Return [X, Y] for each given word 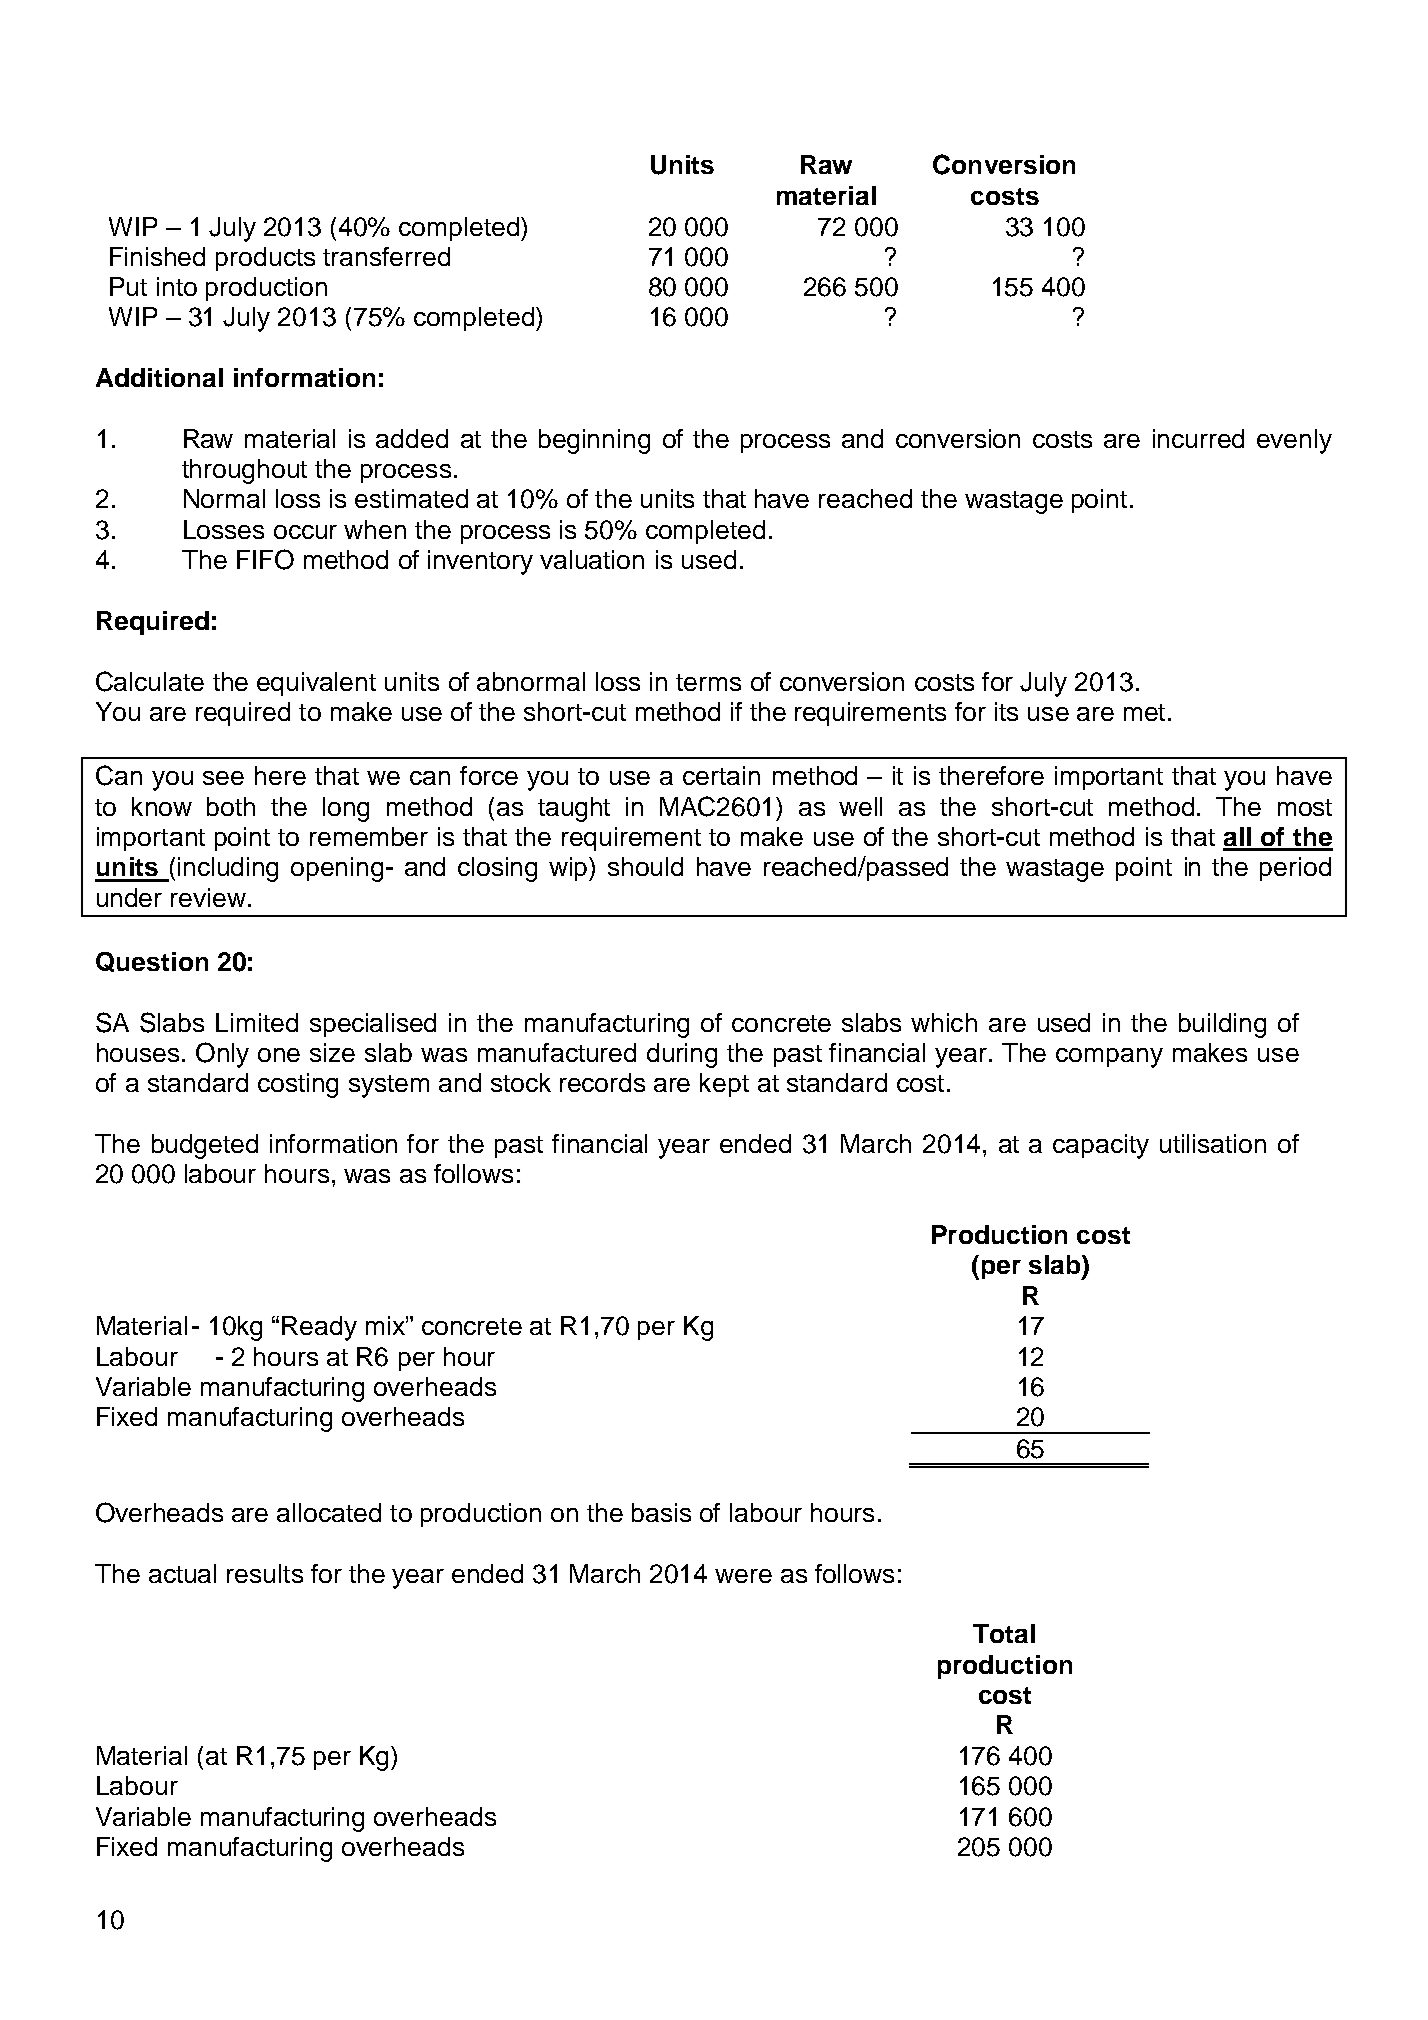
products [265, 259]
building [1222, 1025]
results [265, 1573]
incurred [1198, 438]
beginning [594, 441]
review [210, 897]
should [645, 866]
